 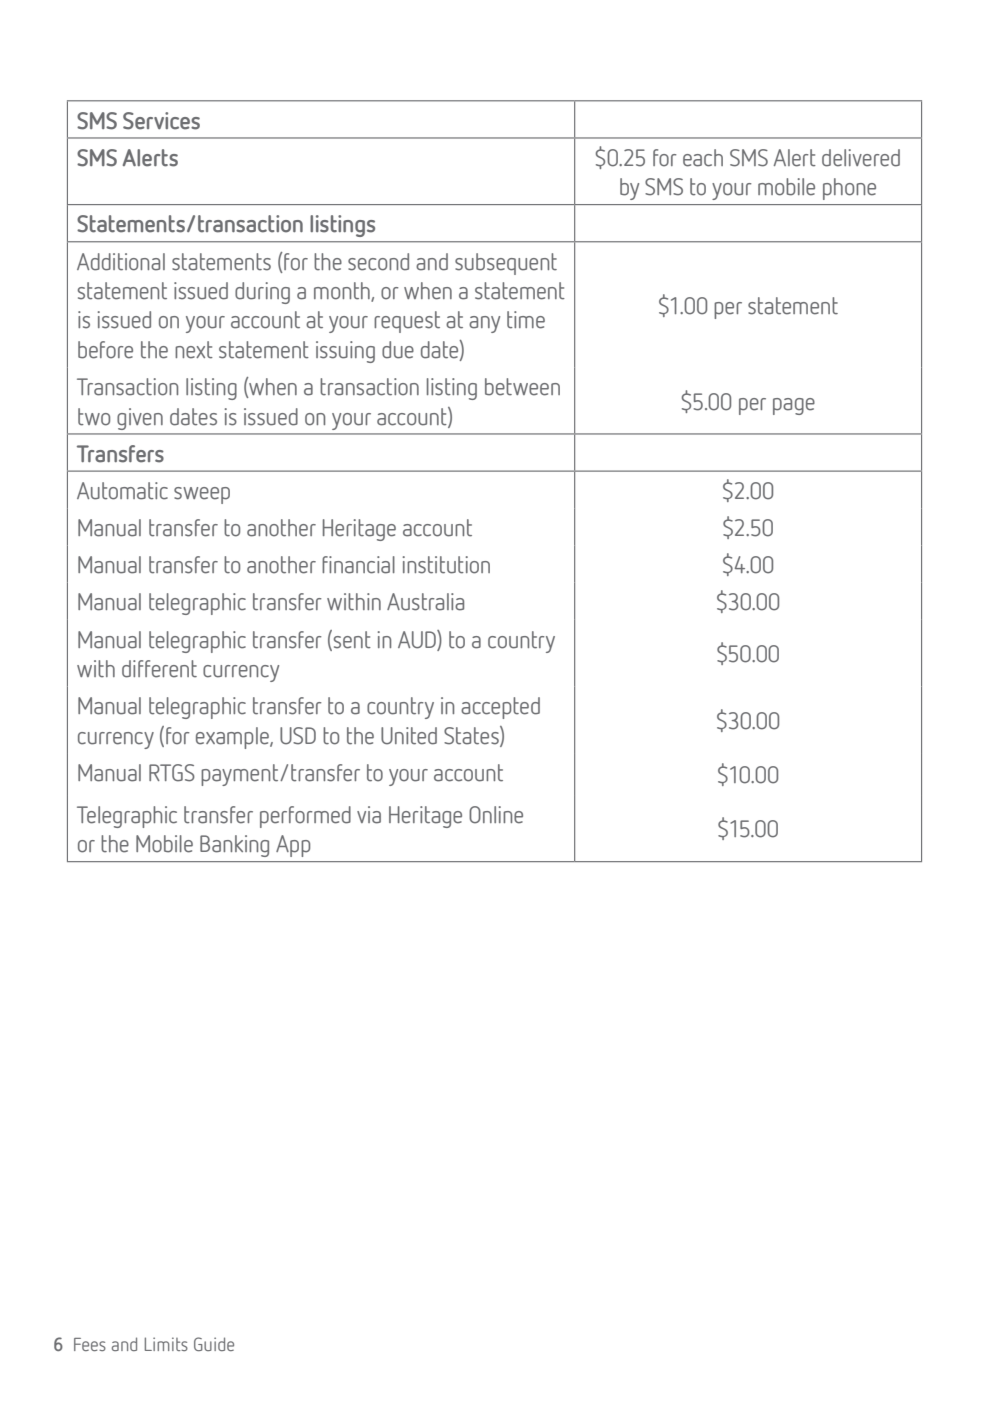 I want to click on via, so click(x=369, y=815).
